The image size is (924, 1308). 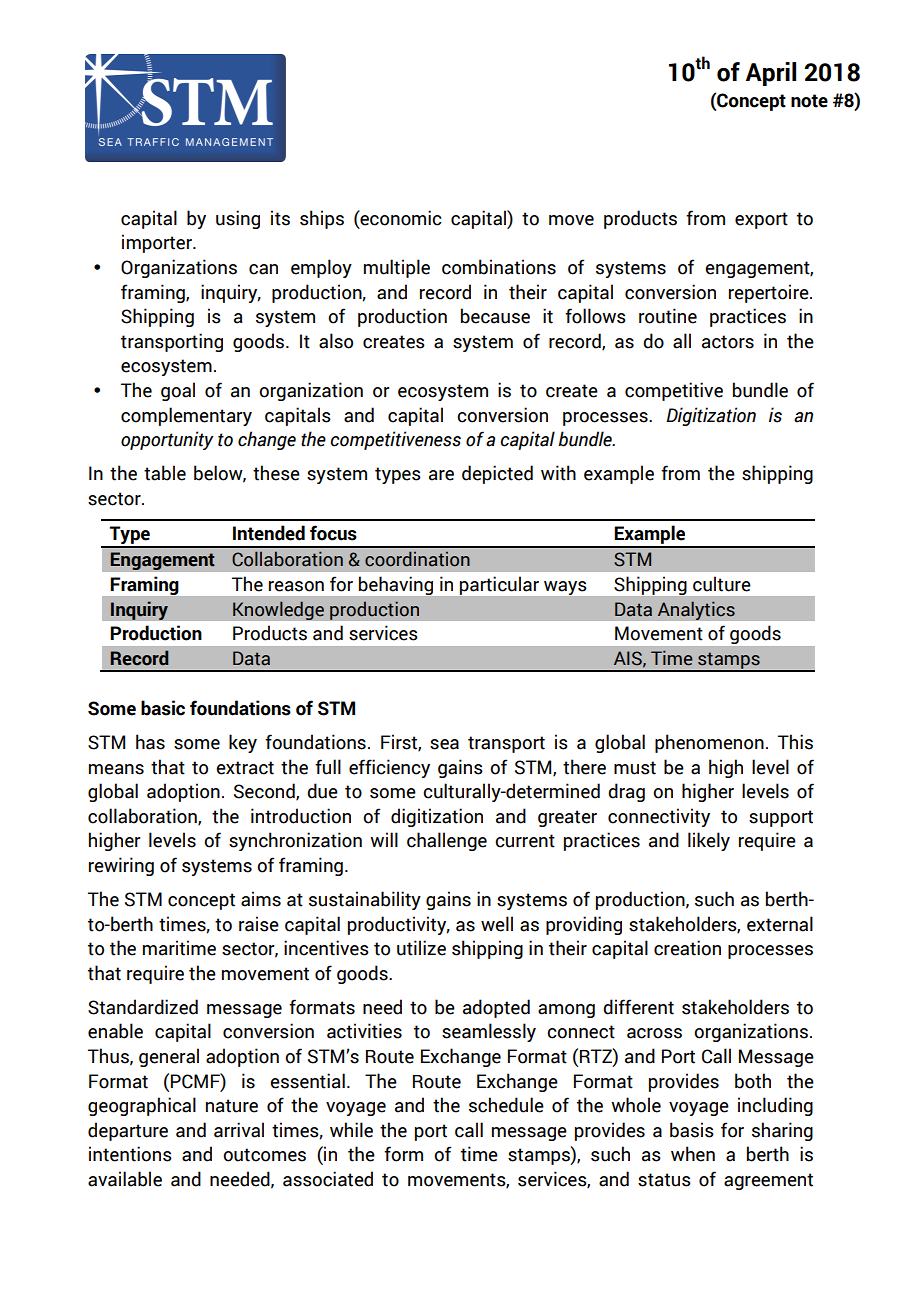 I want to click on ships, so click(x=322, y=219).
